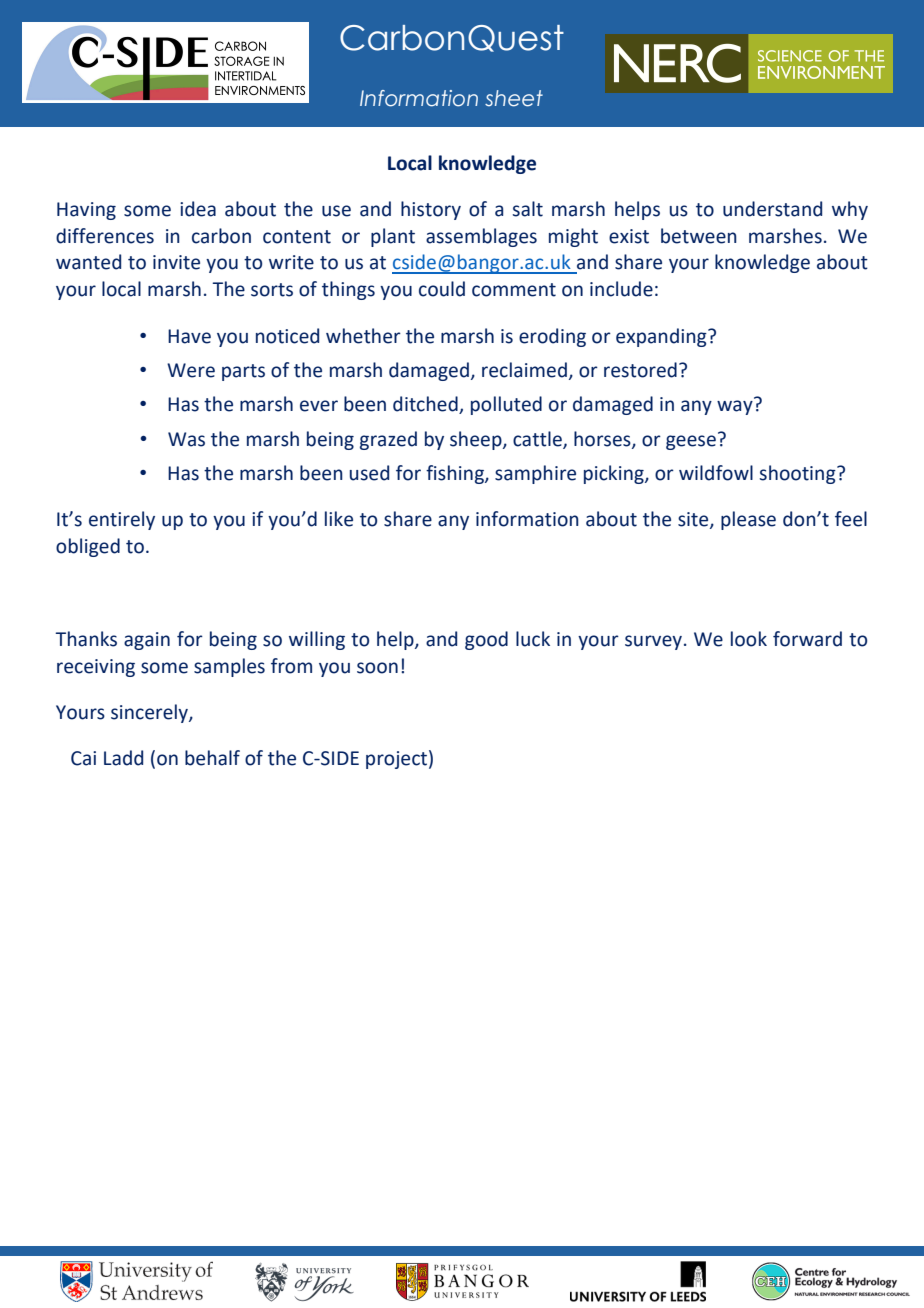 The height and width of the screenshot is (1308, 924). I want to click on behalf, so click(212, 758).
